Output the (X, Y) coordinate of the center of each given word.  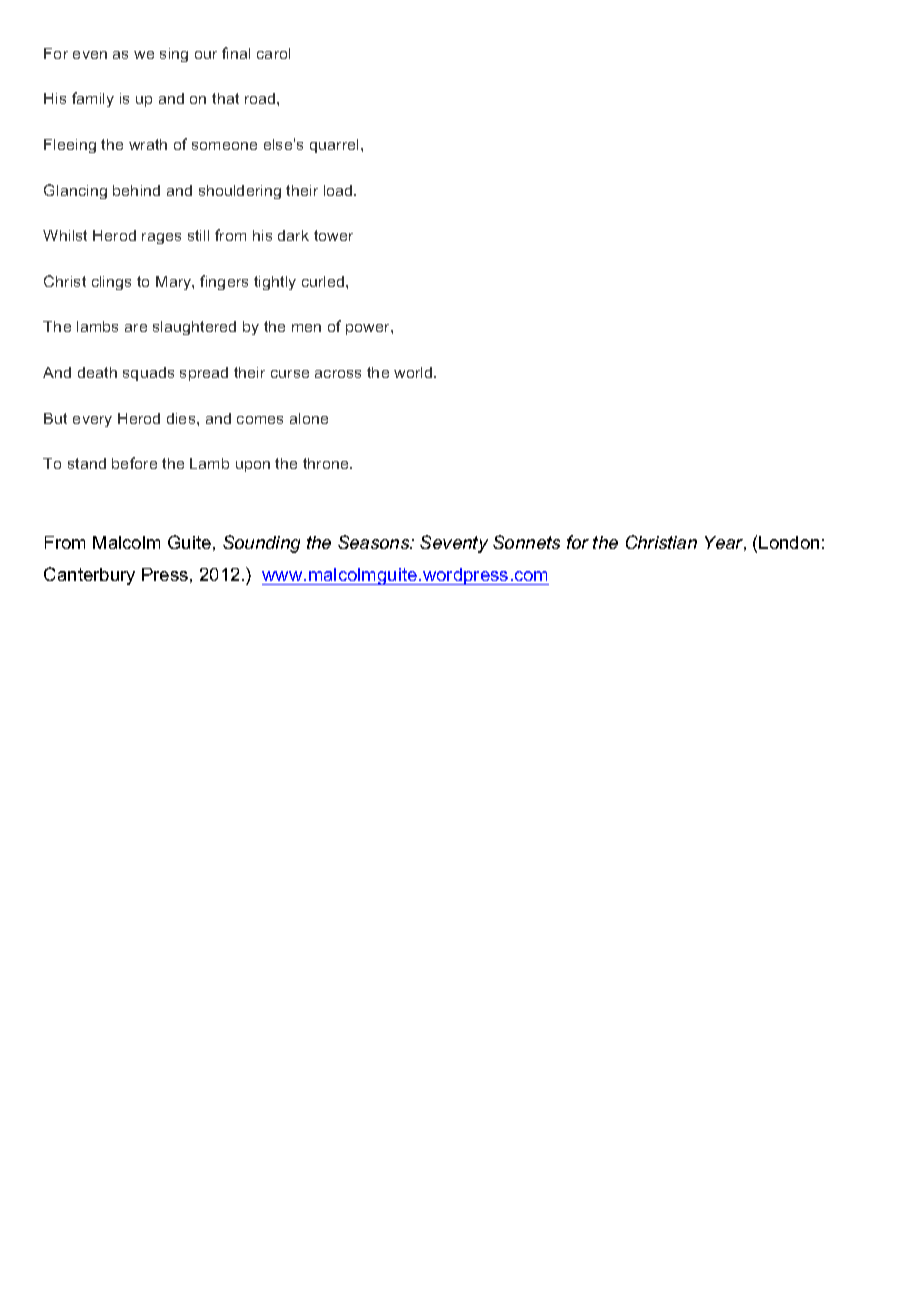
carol (273, 53)
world (414, 372)
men (306, 328)
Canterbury (89, 576)
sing (174, 55)
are (136, 328)
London (789, 542)
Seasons (375, 542)
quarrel (334, 146)
